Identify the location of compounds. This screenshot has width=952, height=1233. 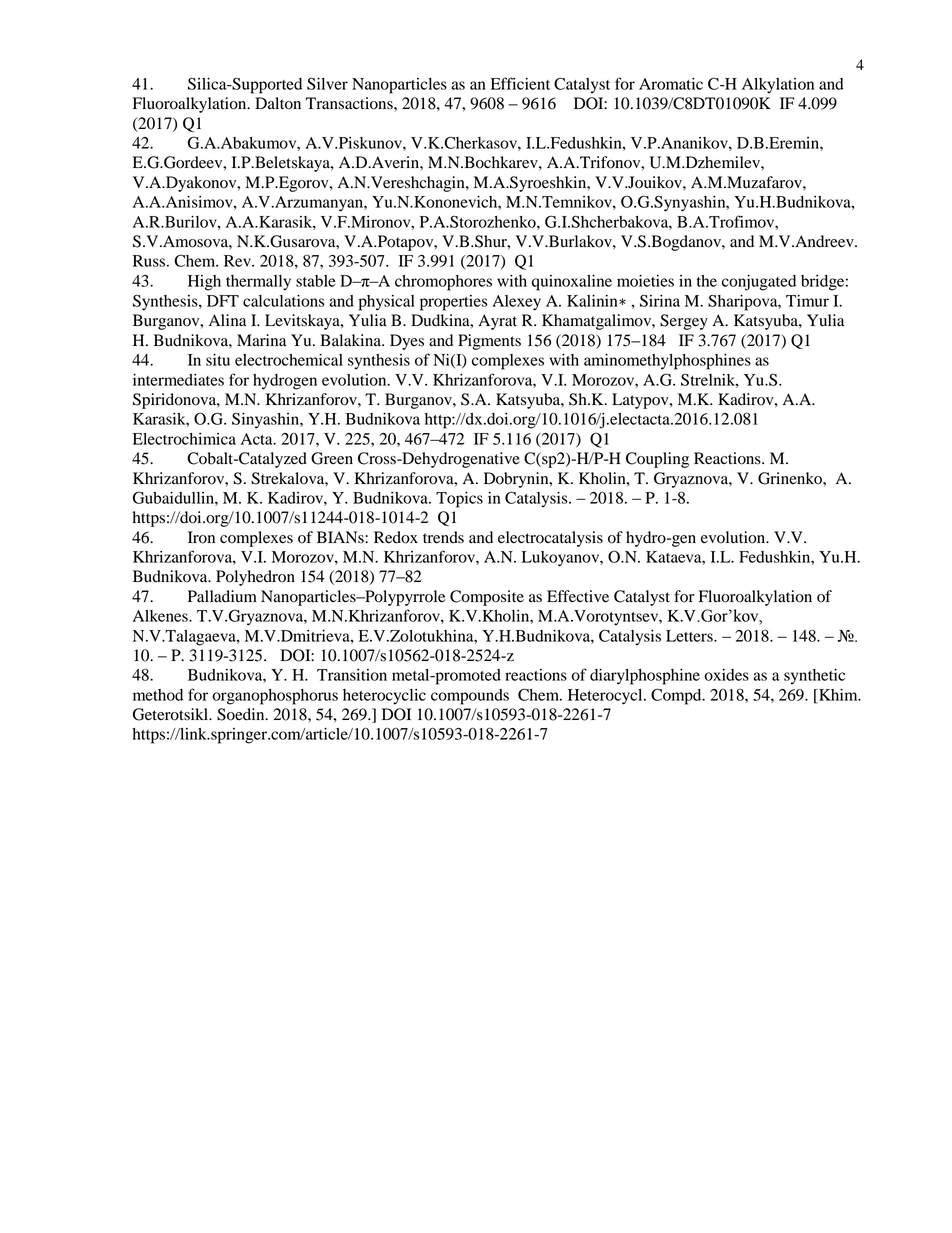
(470, 697).
